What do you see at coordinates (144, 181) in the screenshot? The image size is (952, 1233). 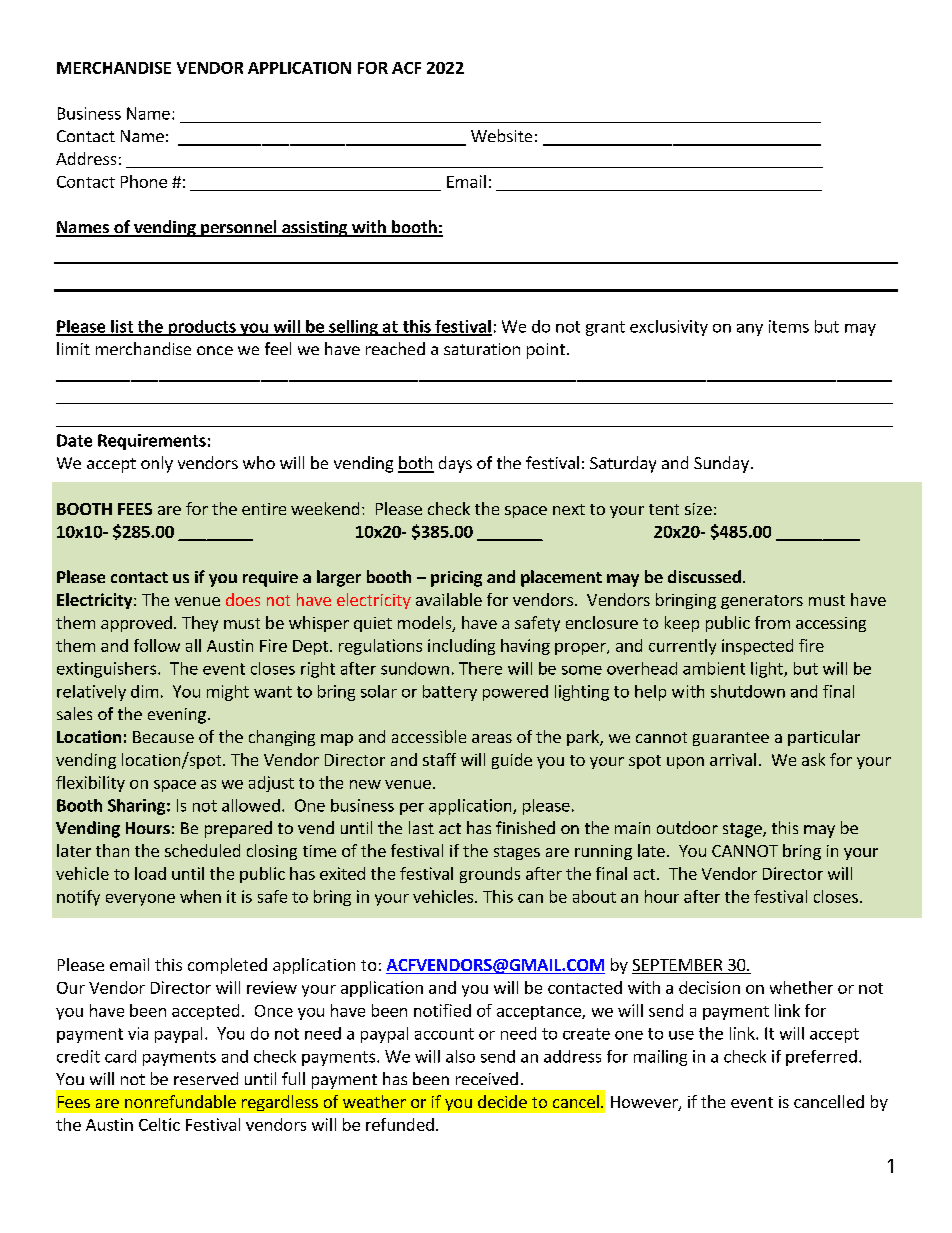 I see `Phone` at bounding box center [144, 181].
